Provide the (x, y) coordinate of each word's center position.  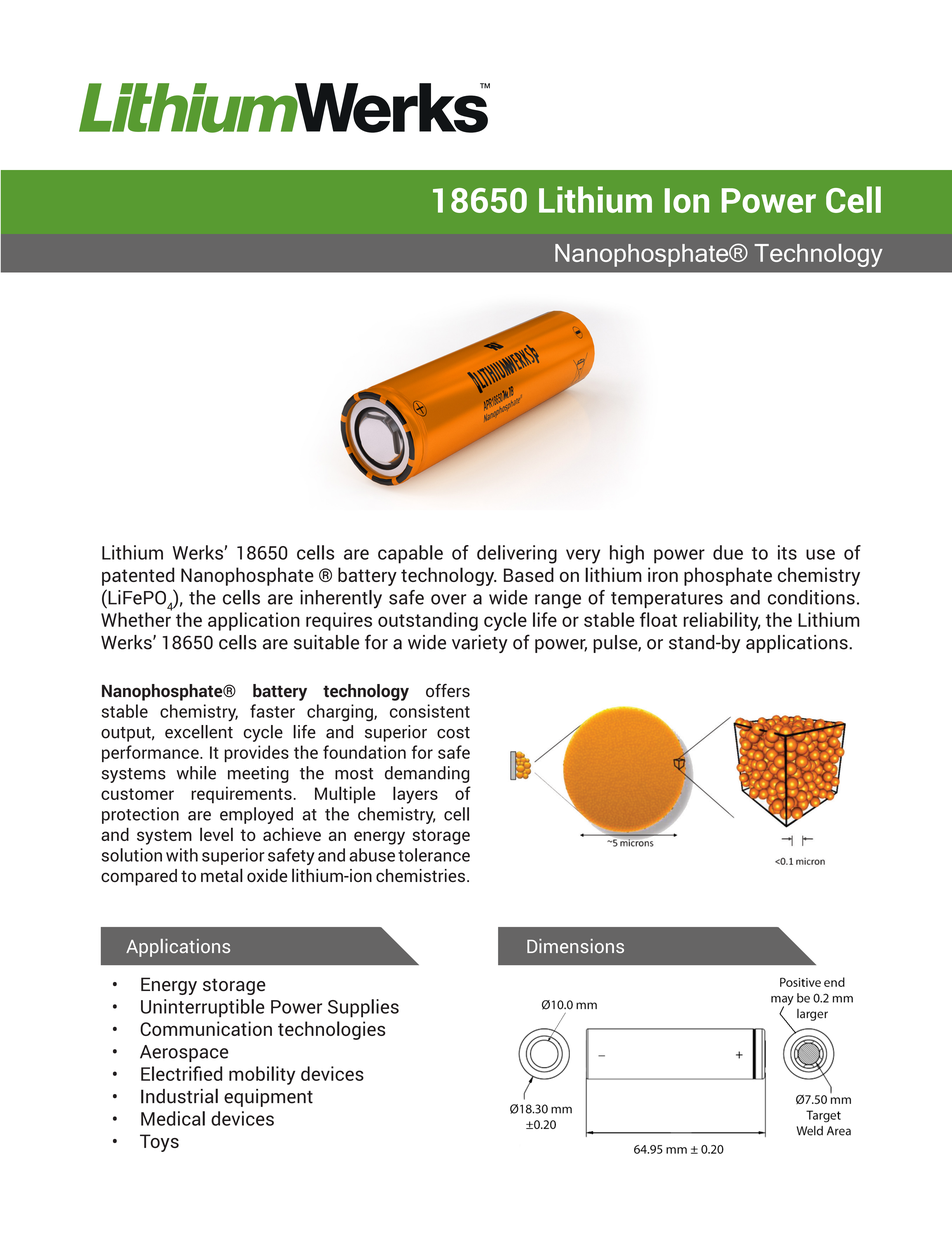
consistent (430, 711)
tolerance (434, 855)
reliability (722, 621)
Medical (173, 1118)
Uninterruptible (203, 1008)
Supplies (363, 1008)
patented (138, 576)
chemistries (420, 875)
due (728, 552)
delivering (517, 554)
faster (272, 711)
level (216, 834)
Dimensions (575, 946)
